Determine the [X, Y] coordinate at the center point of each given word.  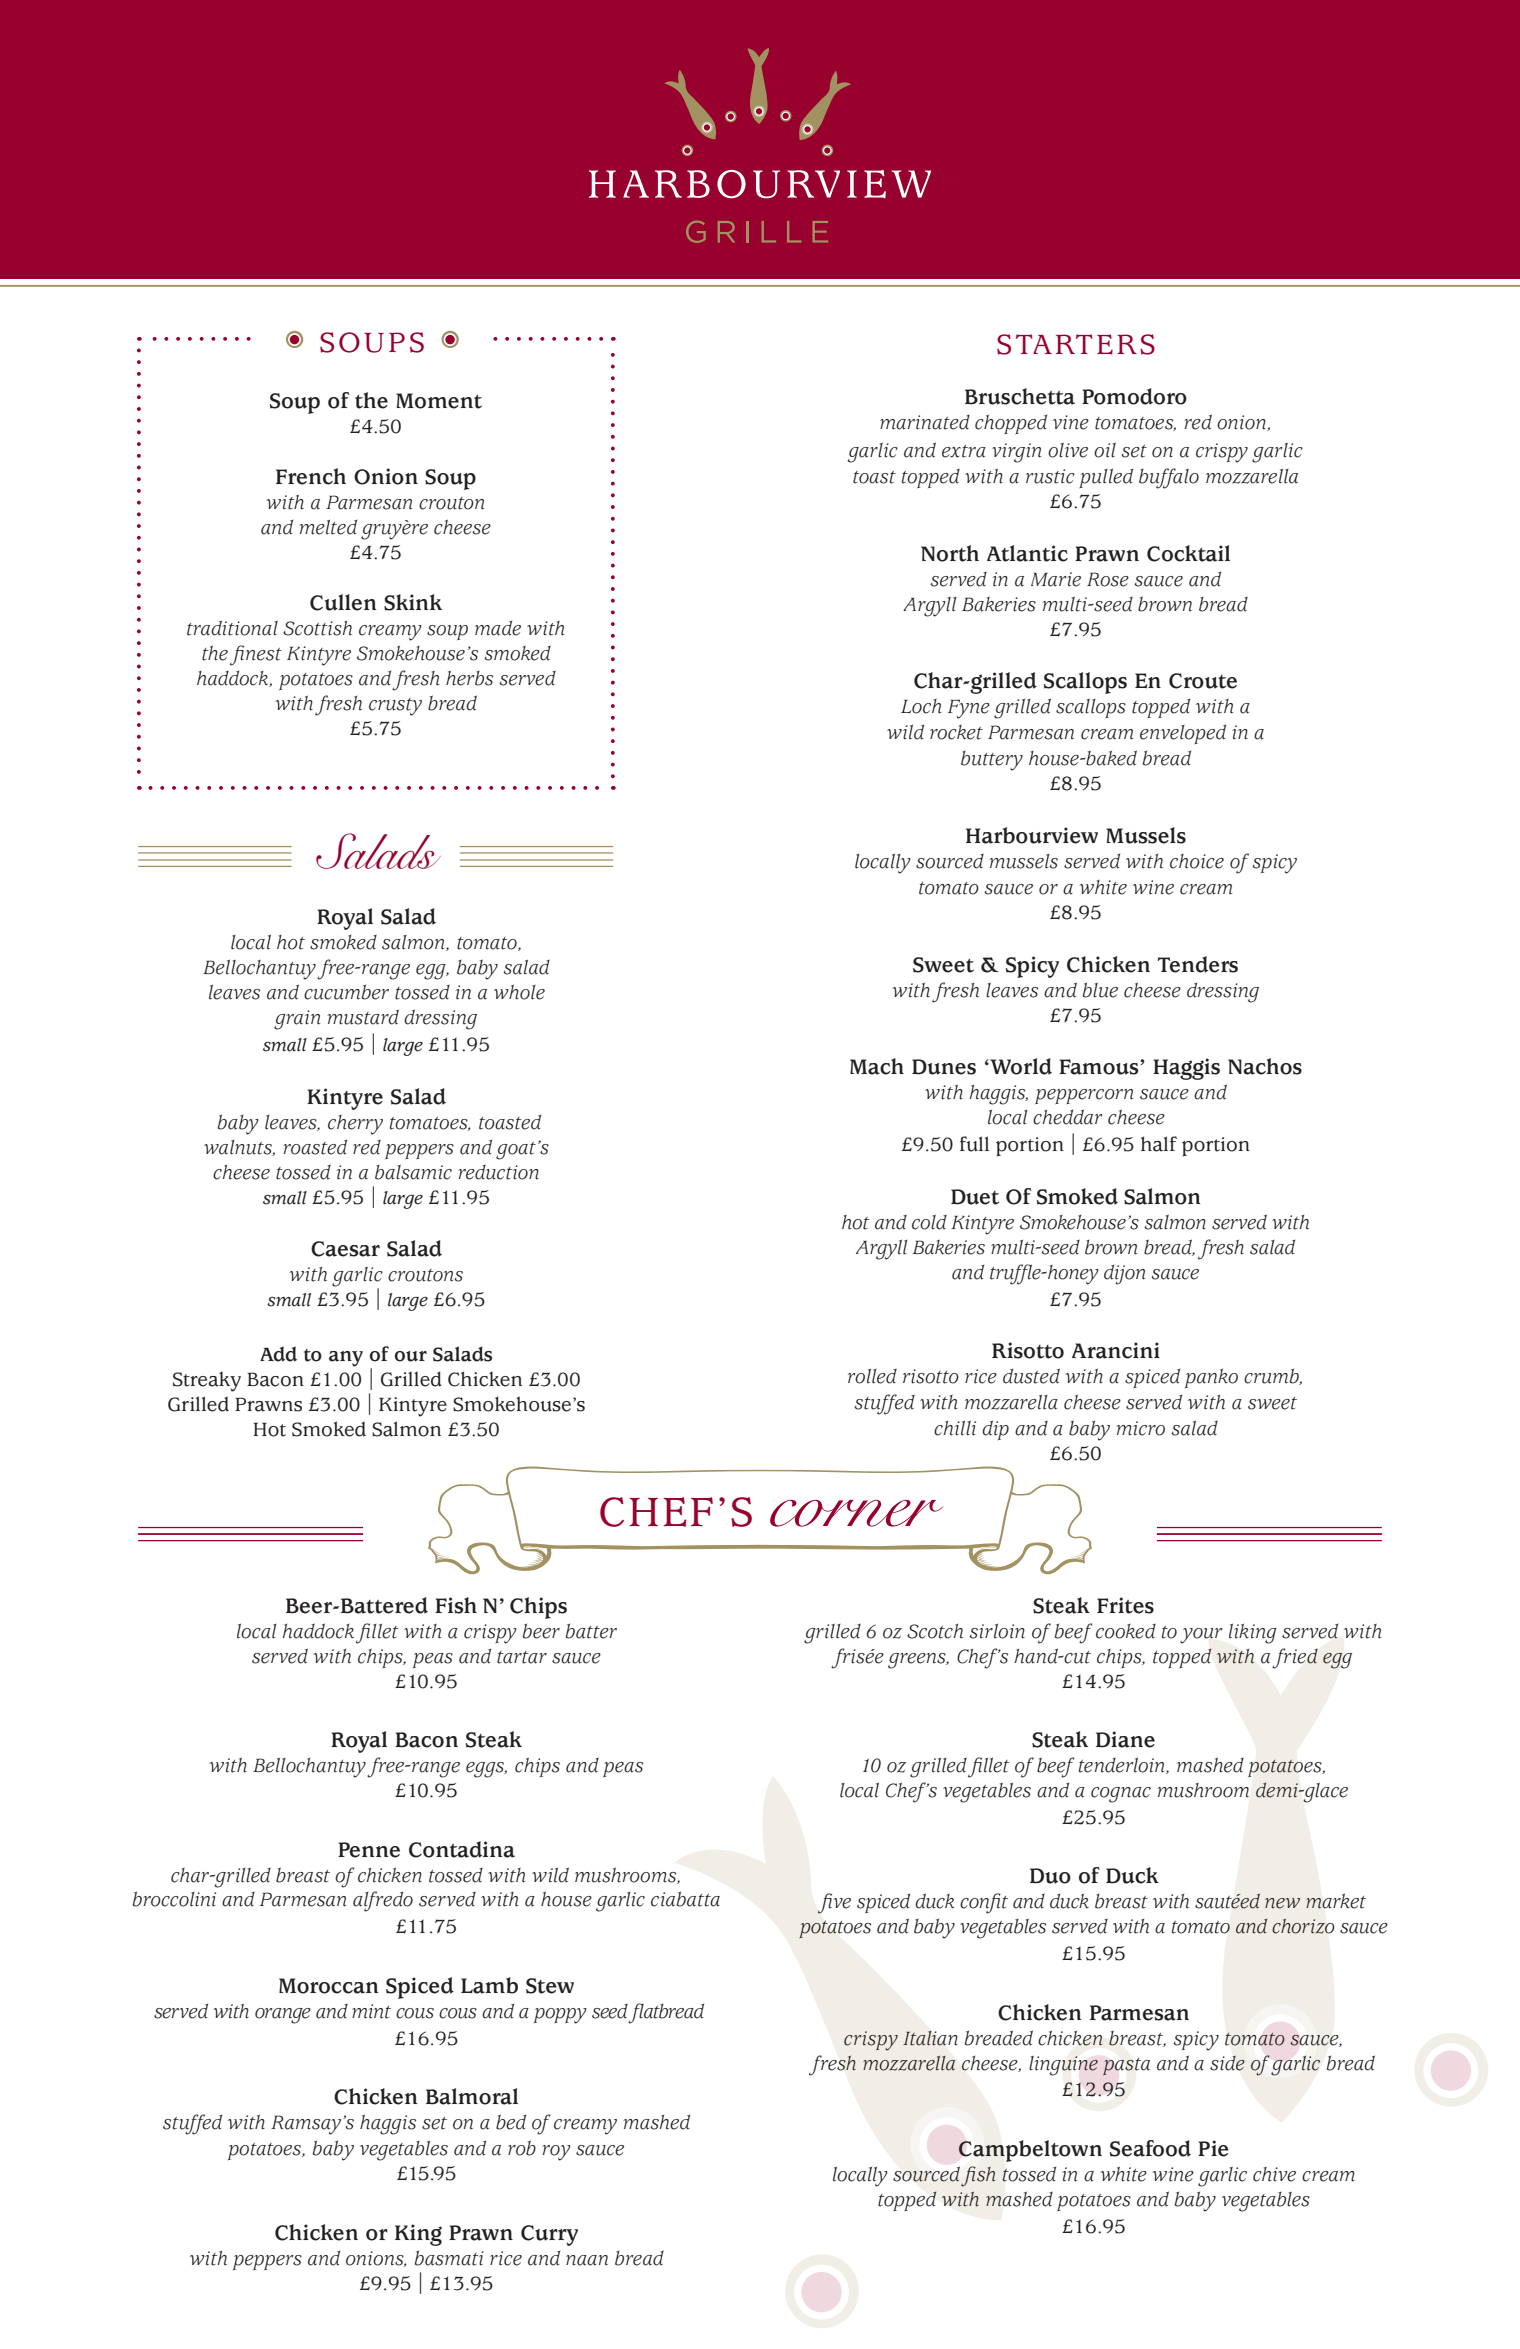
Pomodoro [1134, 396]
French [311, 476]
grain [297, 1020]
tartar [522, 1657]
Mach [877, 1066]
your [1201, 1636]
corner [856, 1513]
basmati [449, 2258]
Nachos [1265, 1066]
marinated [925, 422]
